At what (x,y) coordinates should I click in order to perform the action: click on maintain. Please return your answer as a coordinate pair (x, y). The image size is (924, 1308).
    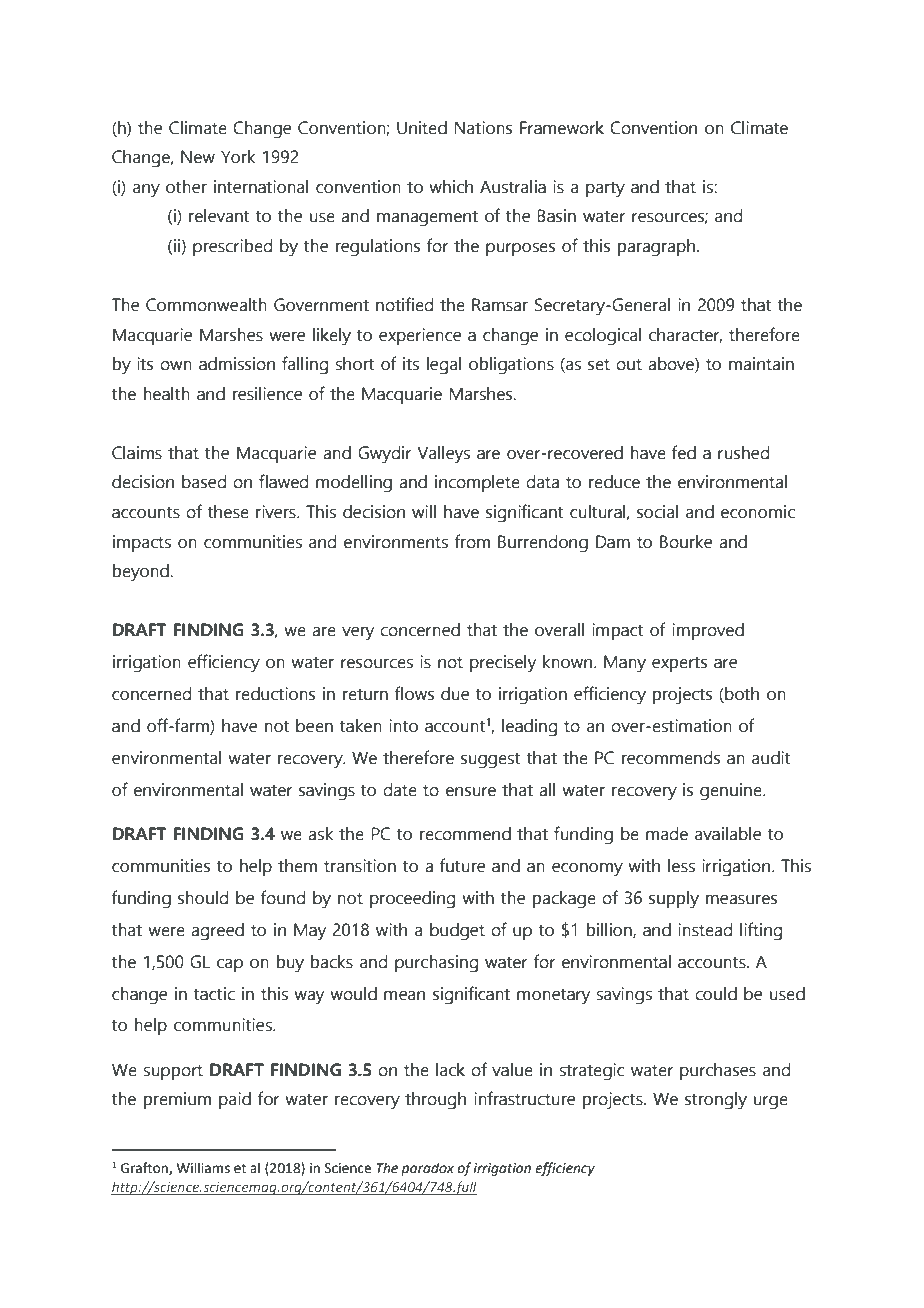
    Looking at the image, I should click on (761, 364).
